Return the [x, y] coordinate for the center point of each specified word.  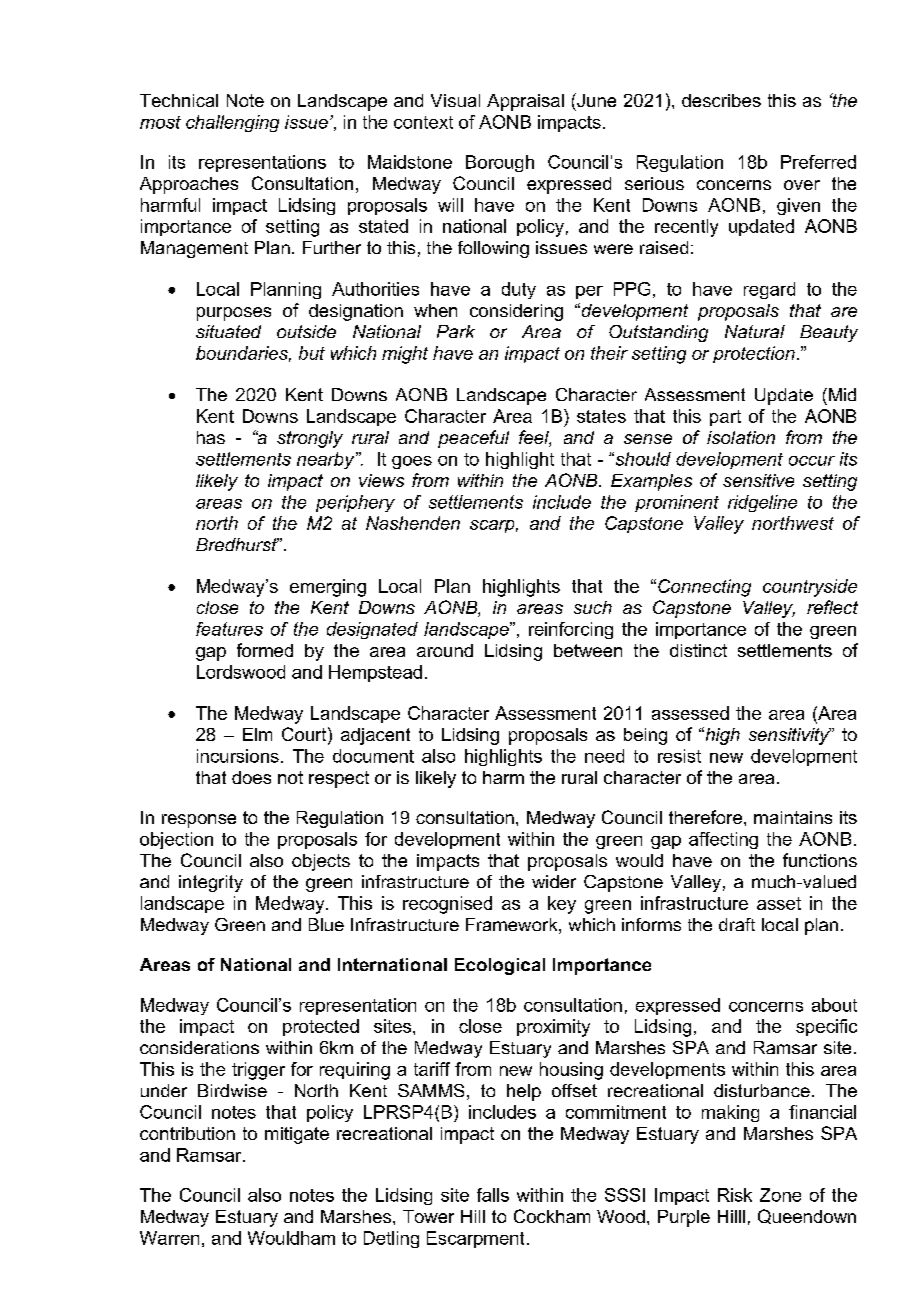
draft [737, 924]
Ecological [500, 966]
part [725, 418]
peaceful [473, 439]
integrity [211, 883]
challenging [232, 123]
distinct [698, 650]
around [445, 650]
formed [265, 650]
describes [721, 100]
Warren [169, 1238]
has [211, 437]
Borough [500, 163]
